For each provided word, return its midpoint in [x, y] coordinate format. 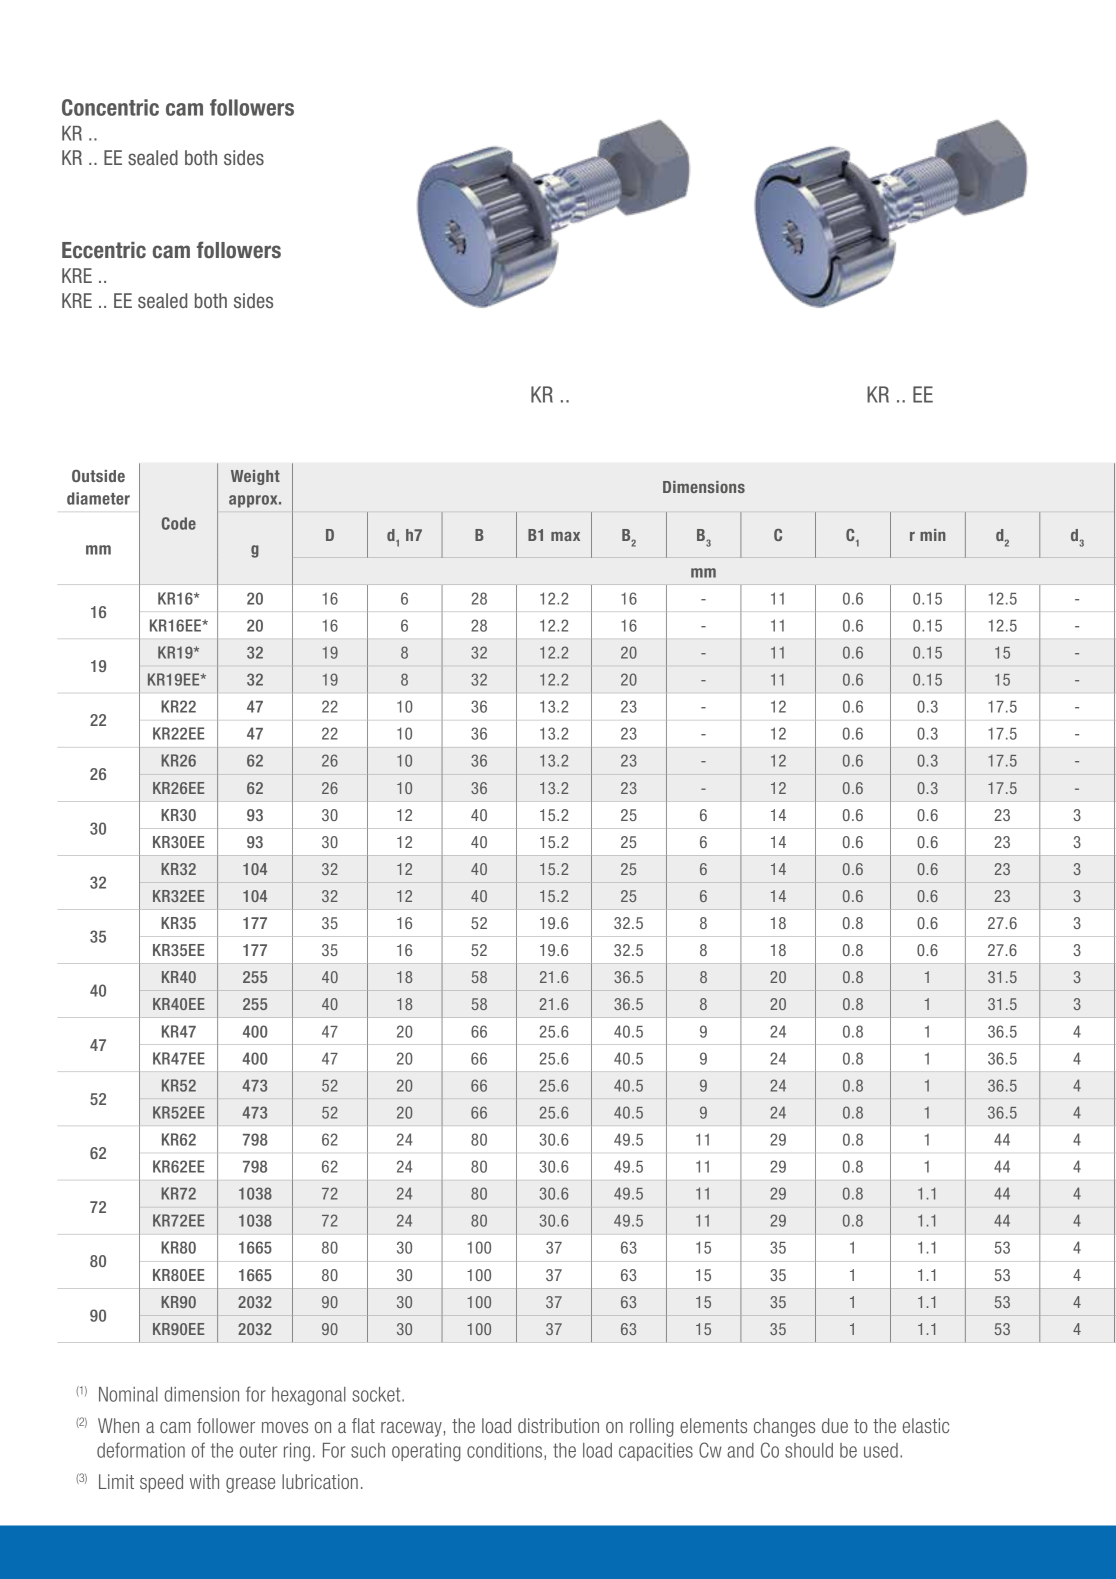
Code [179, 523]
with [204, 1481]
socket [377, 1394]
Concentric [110, 107]
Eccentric [104, 250]
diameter [98, 498]
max [565, 536]
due [835, 1425]
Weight [255, 477]
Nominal [128, 1394]
